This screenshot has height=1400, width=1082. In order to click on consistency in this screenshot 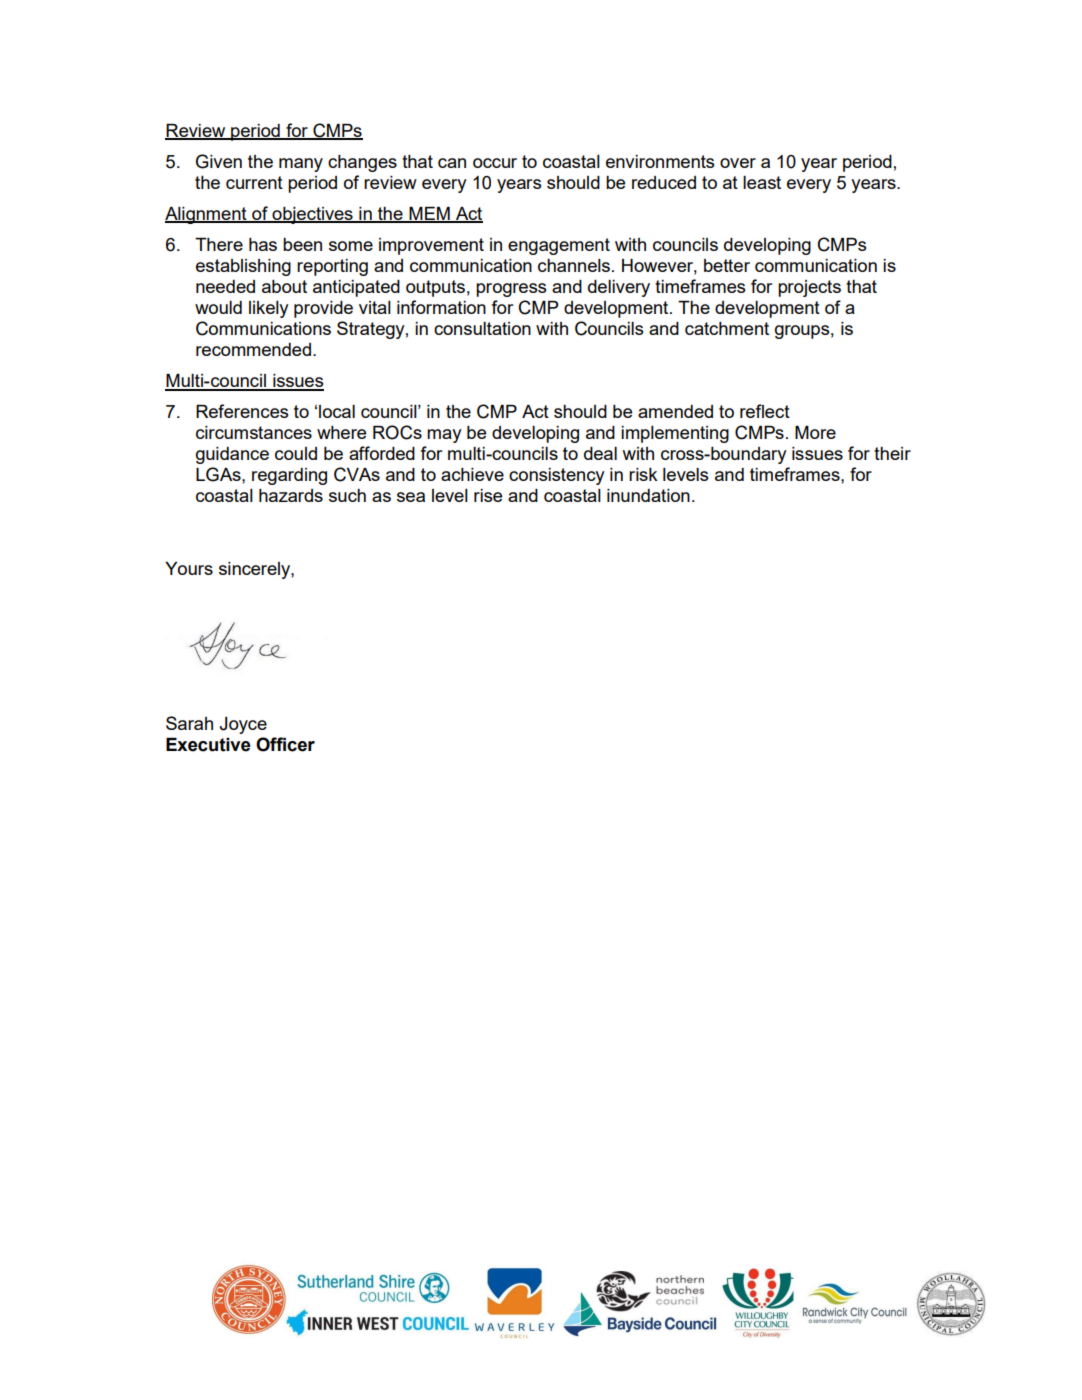, I will do `click(557, 476)`.
